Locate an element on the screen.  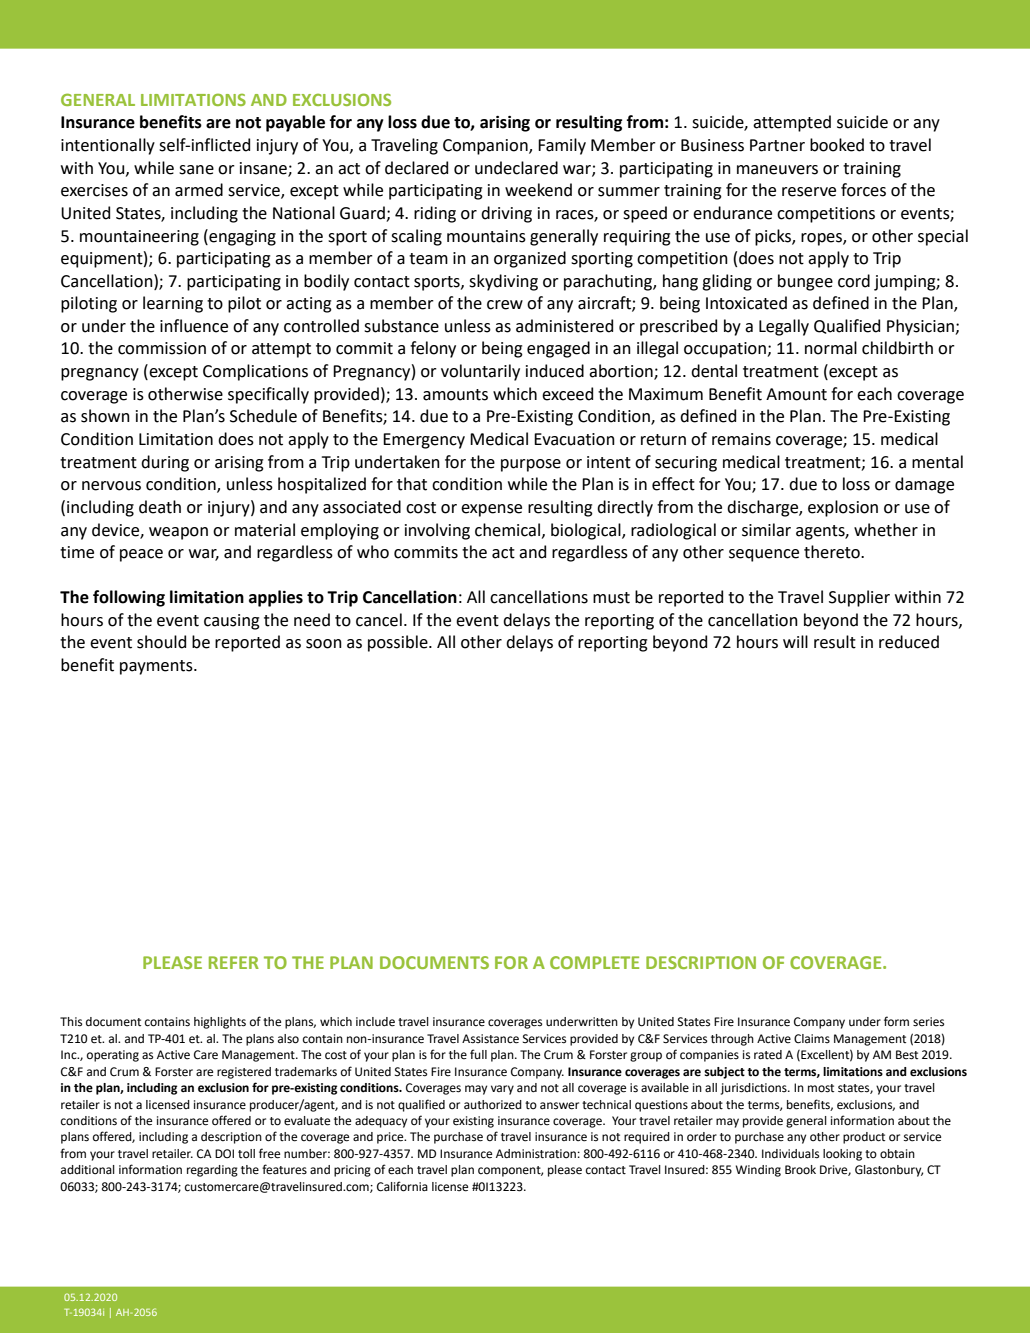
REFER is located at coordinates (234, 962).
